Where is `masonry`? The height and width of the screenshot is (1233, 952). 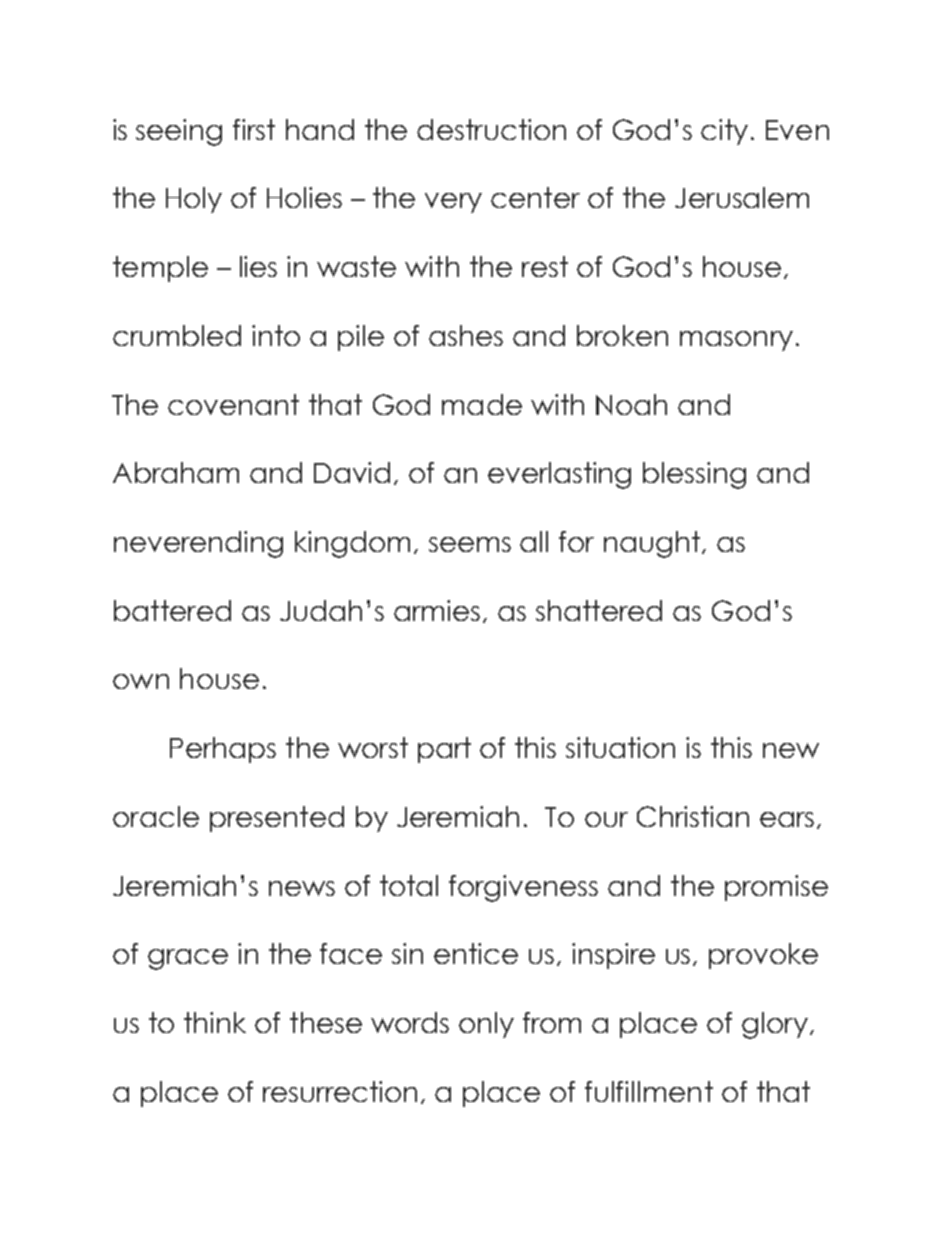
masonry is located at coordinates (736, 341).
